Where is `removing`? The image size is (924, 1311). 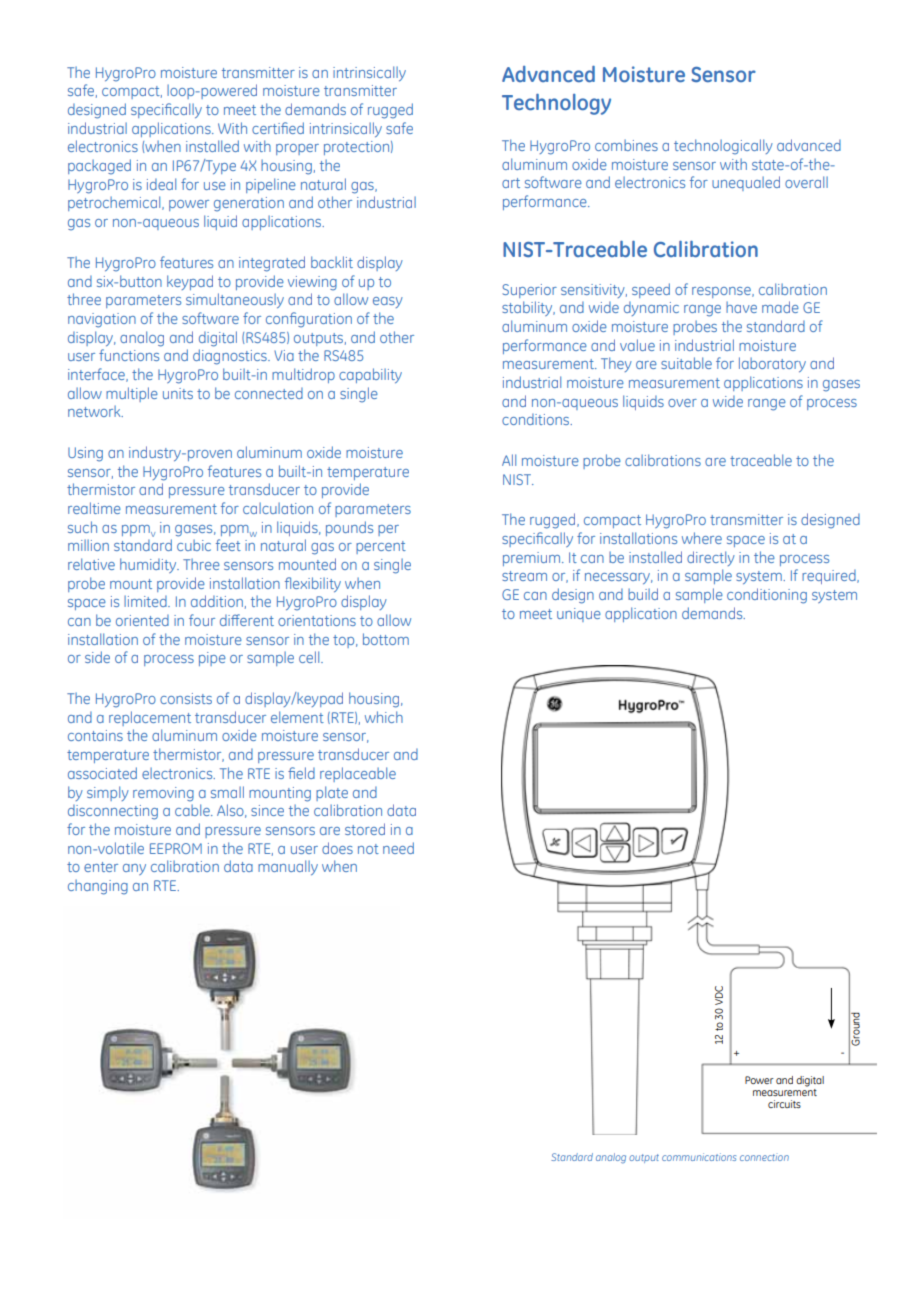
removing is located at coordinates (163, 794).
